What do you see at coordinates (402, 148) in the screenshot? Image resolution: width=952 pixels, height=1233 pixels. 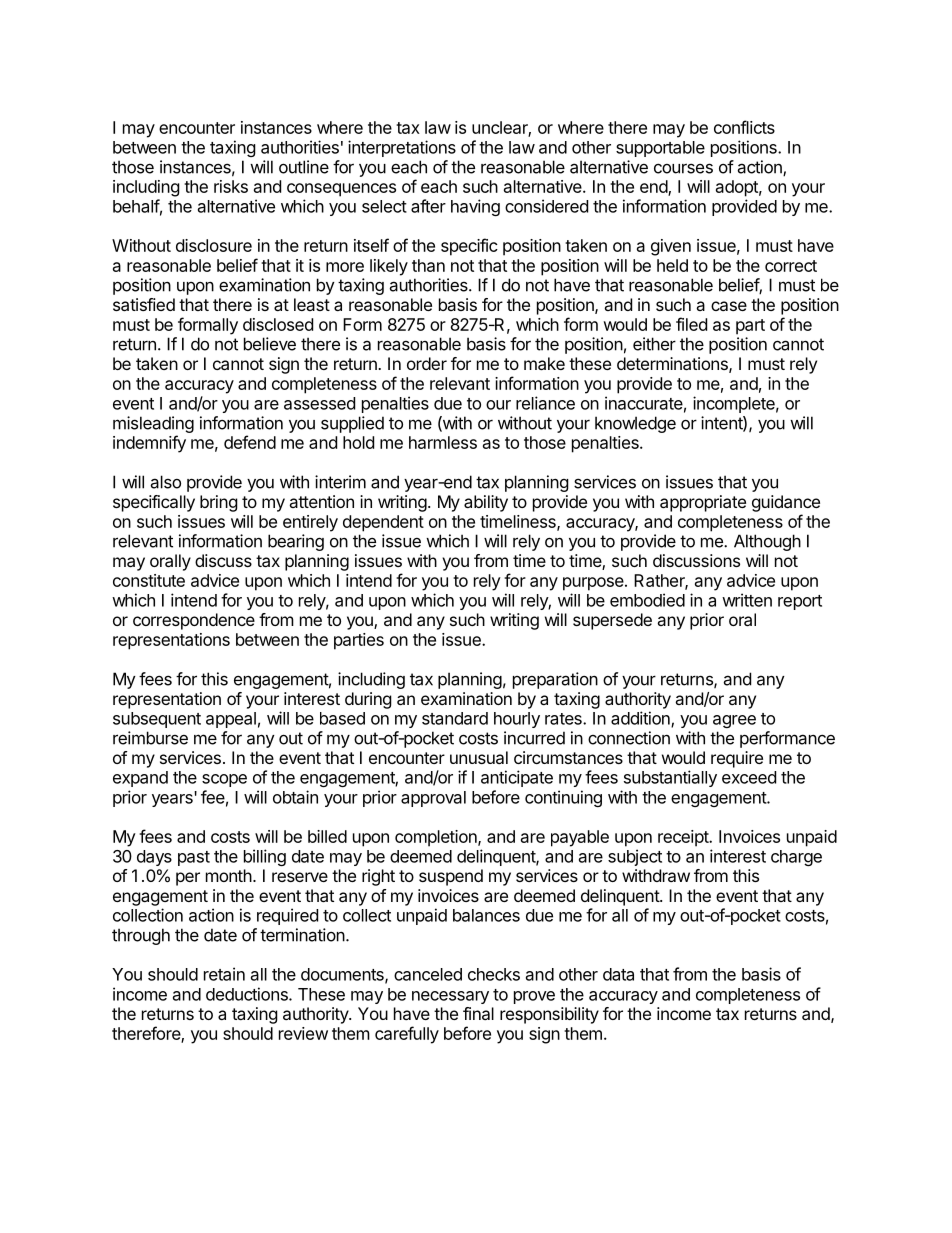 I see `interpretations` at bounding box center [402, 148].
